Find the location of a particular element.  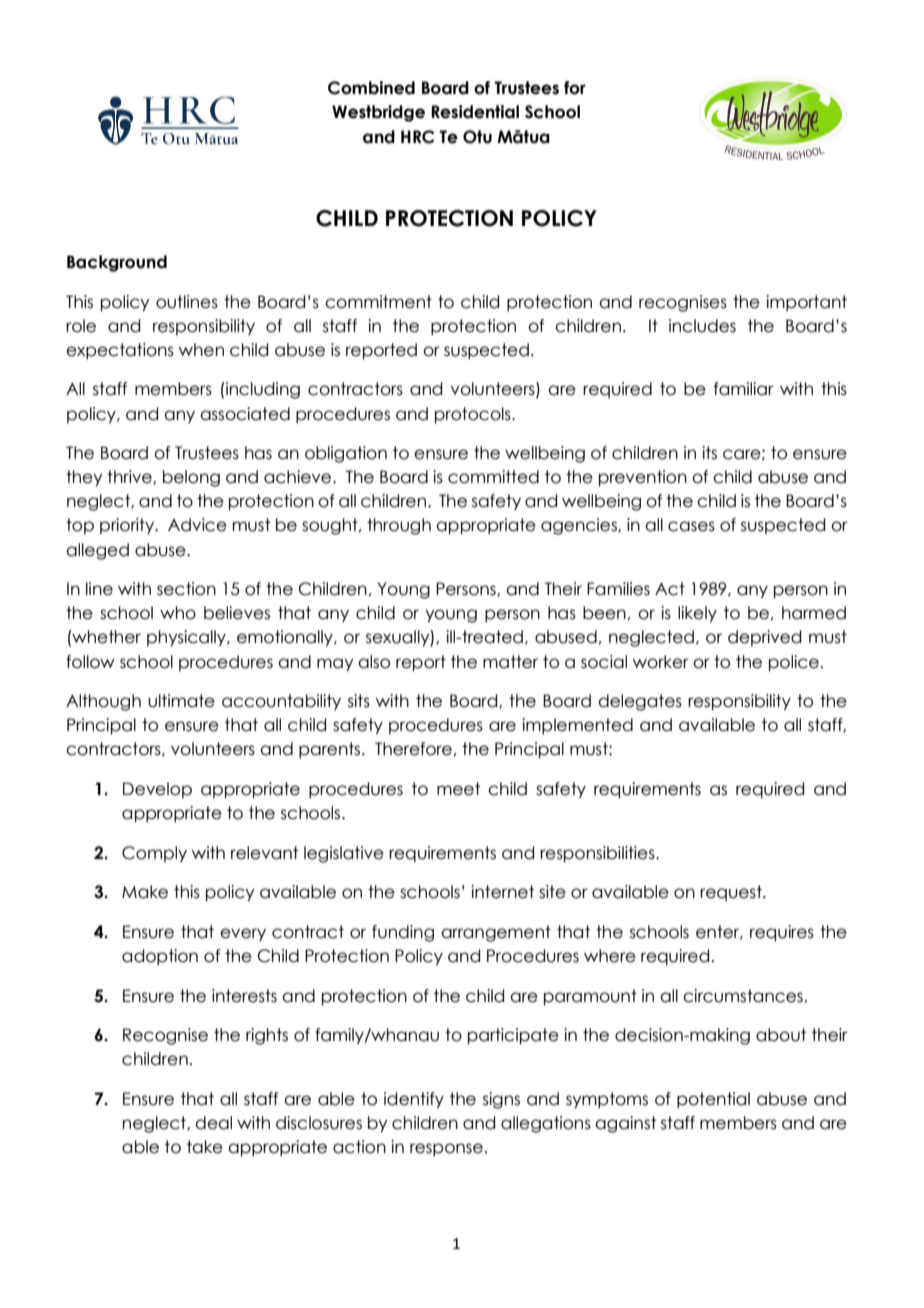

Residential is located at coordinates (475, 112).
